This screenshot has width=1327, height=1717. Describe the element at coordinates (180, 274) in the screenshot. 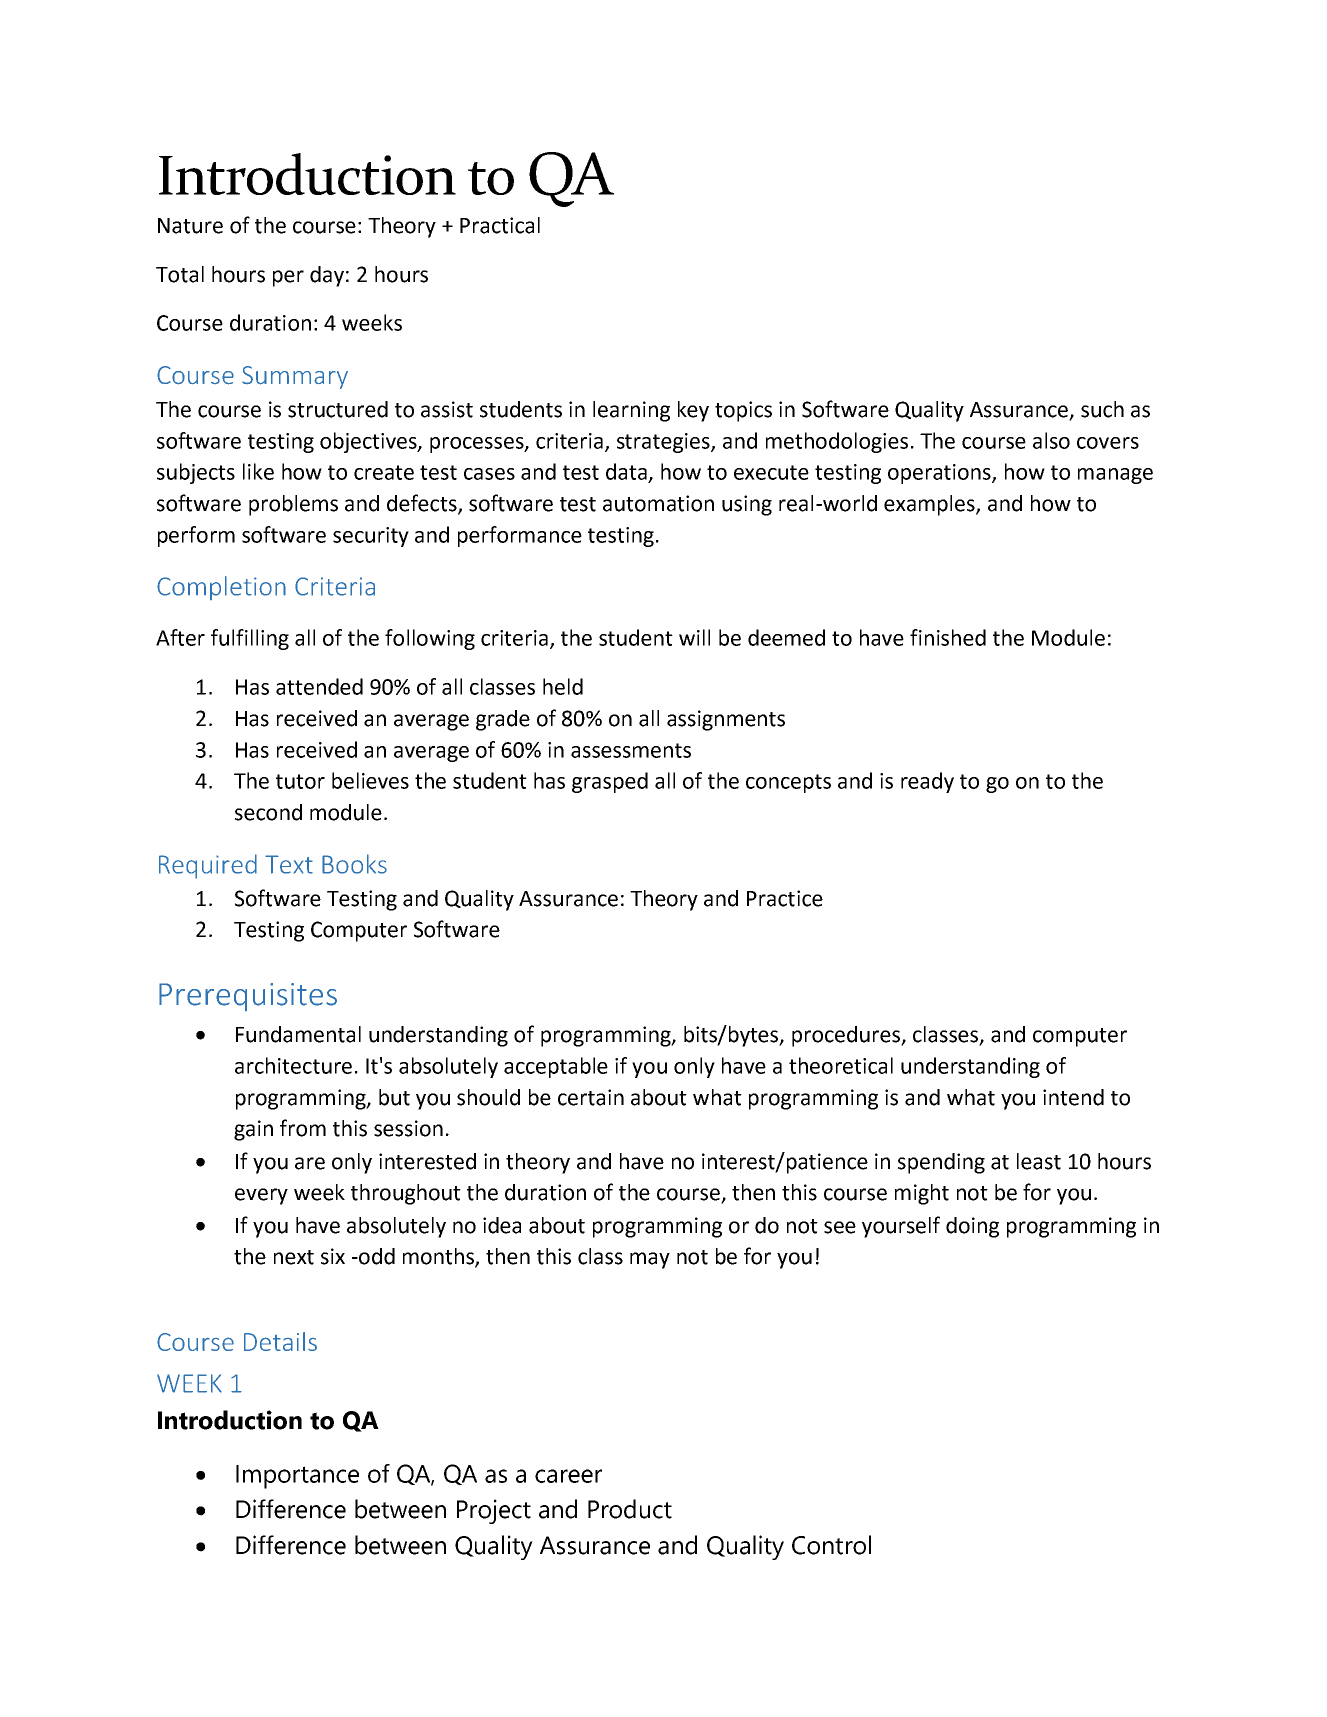

I see `Total` at that location.
